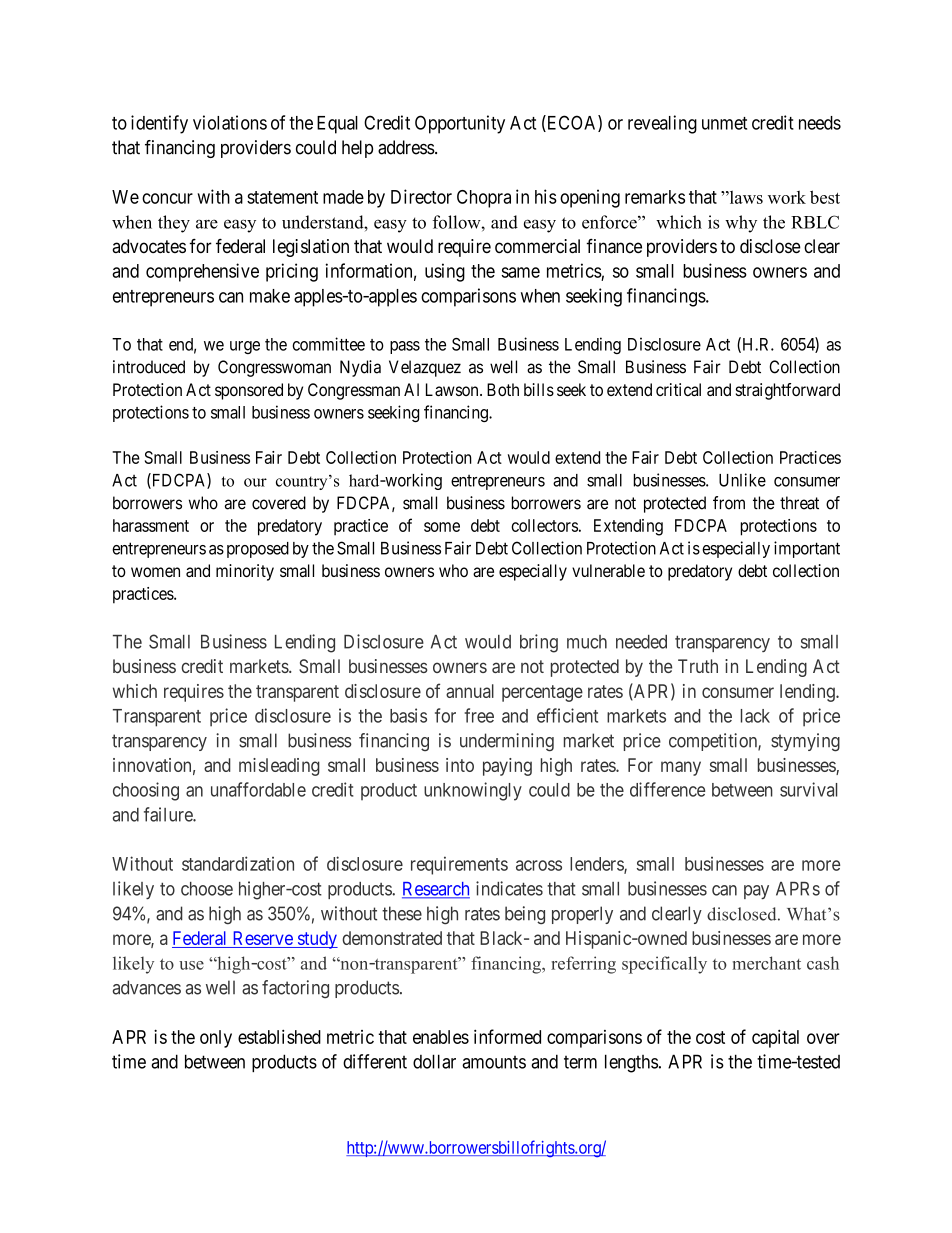  What do you see at coordinates (216, 1039) in the image?
I see `only` at bounding box center [216, 1039].
